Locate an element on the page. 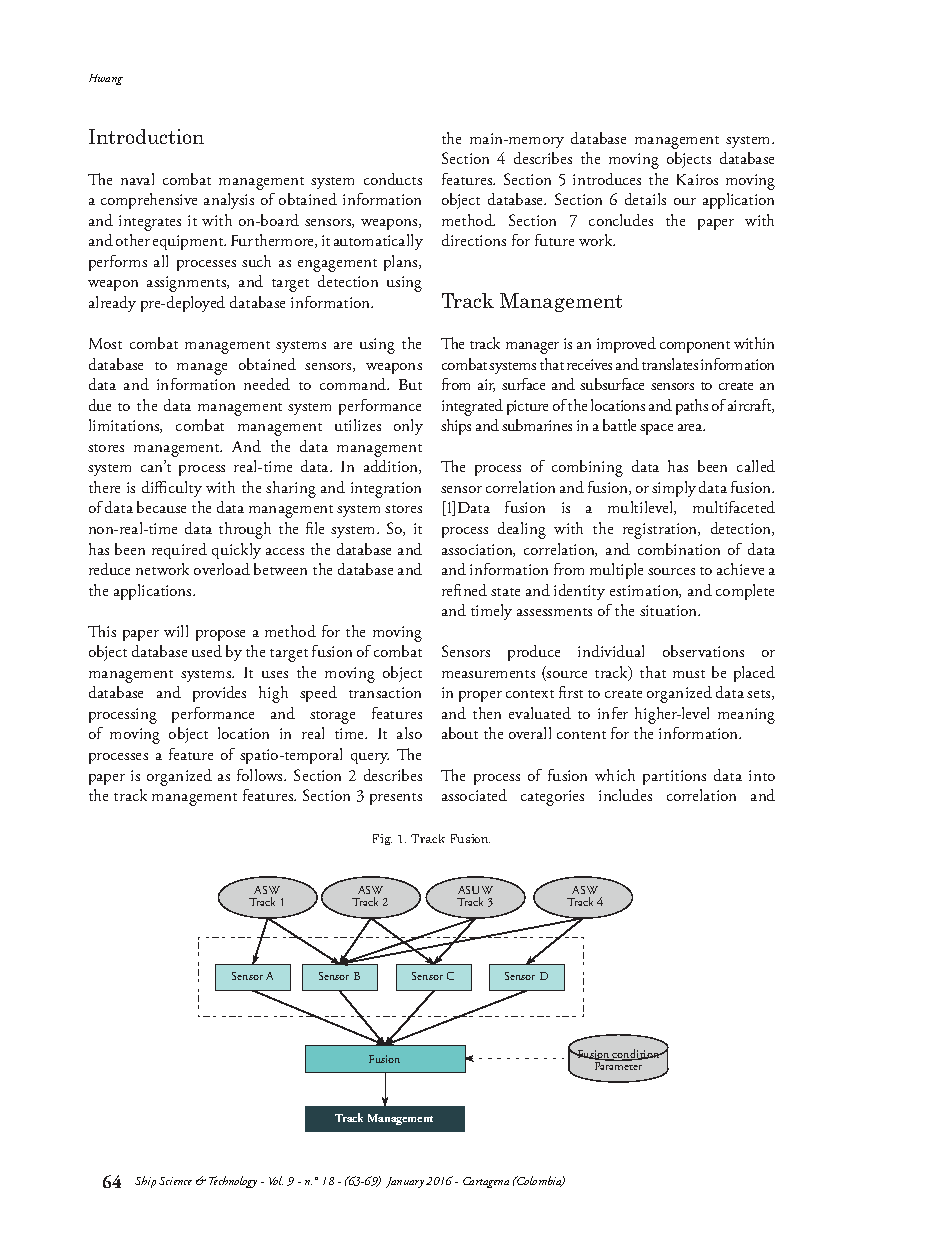 The image size is (952, 1233). January is located at coordinates (405, 1182).
